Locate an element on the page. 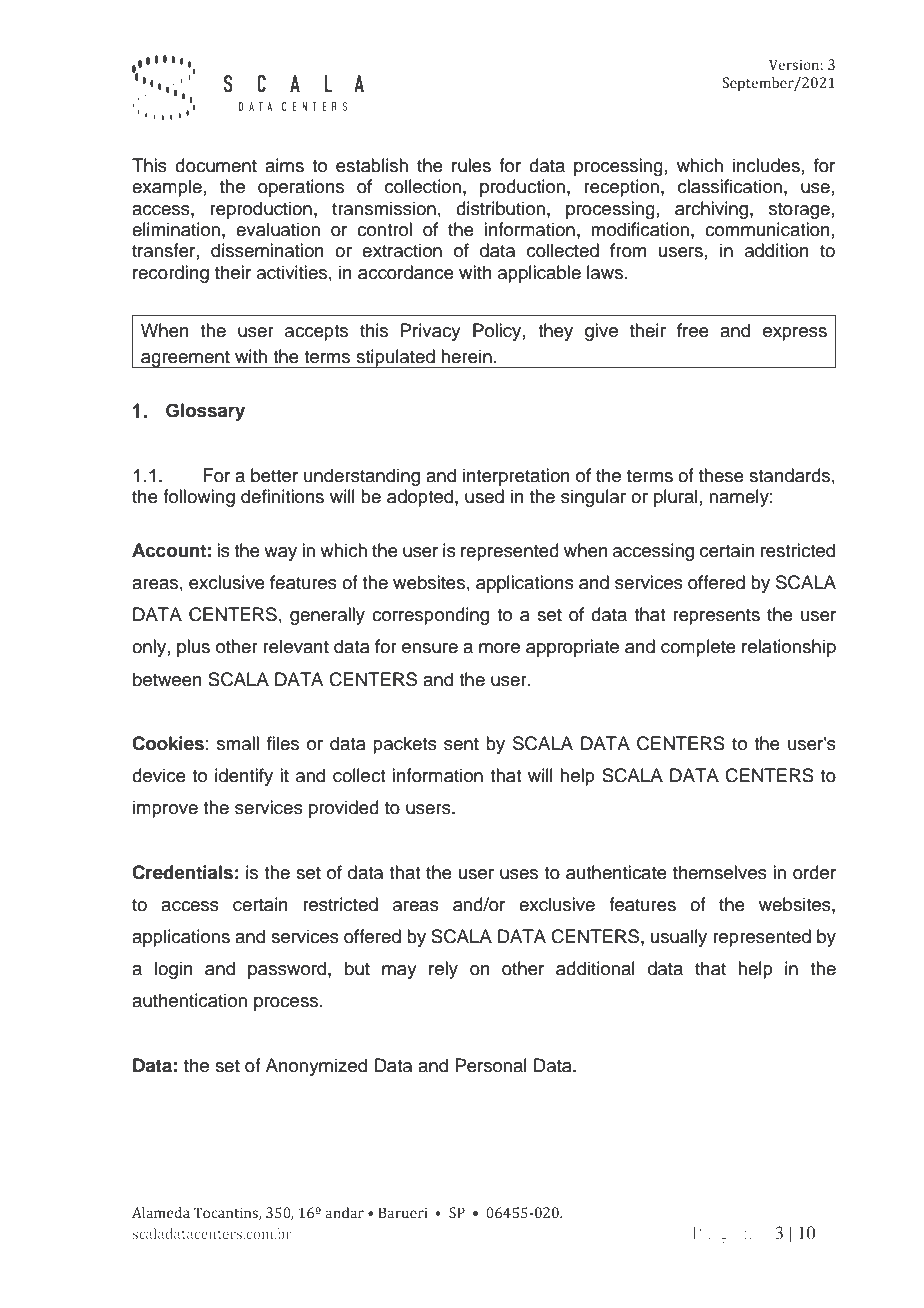 The height and width of the page is (1308, 924). usually is located at coordinates (679, 938).
